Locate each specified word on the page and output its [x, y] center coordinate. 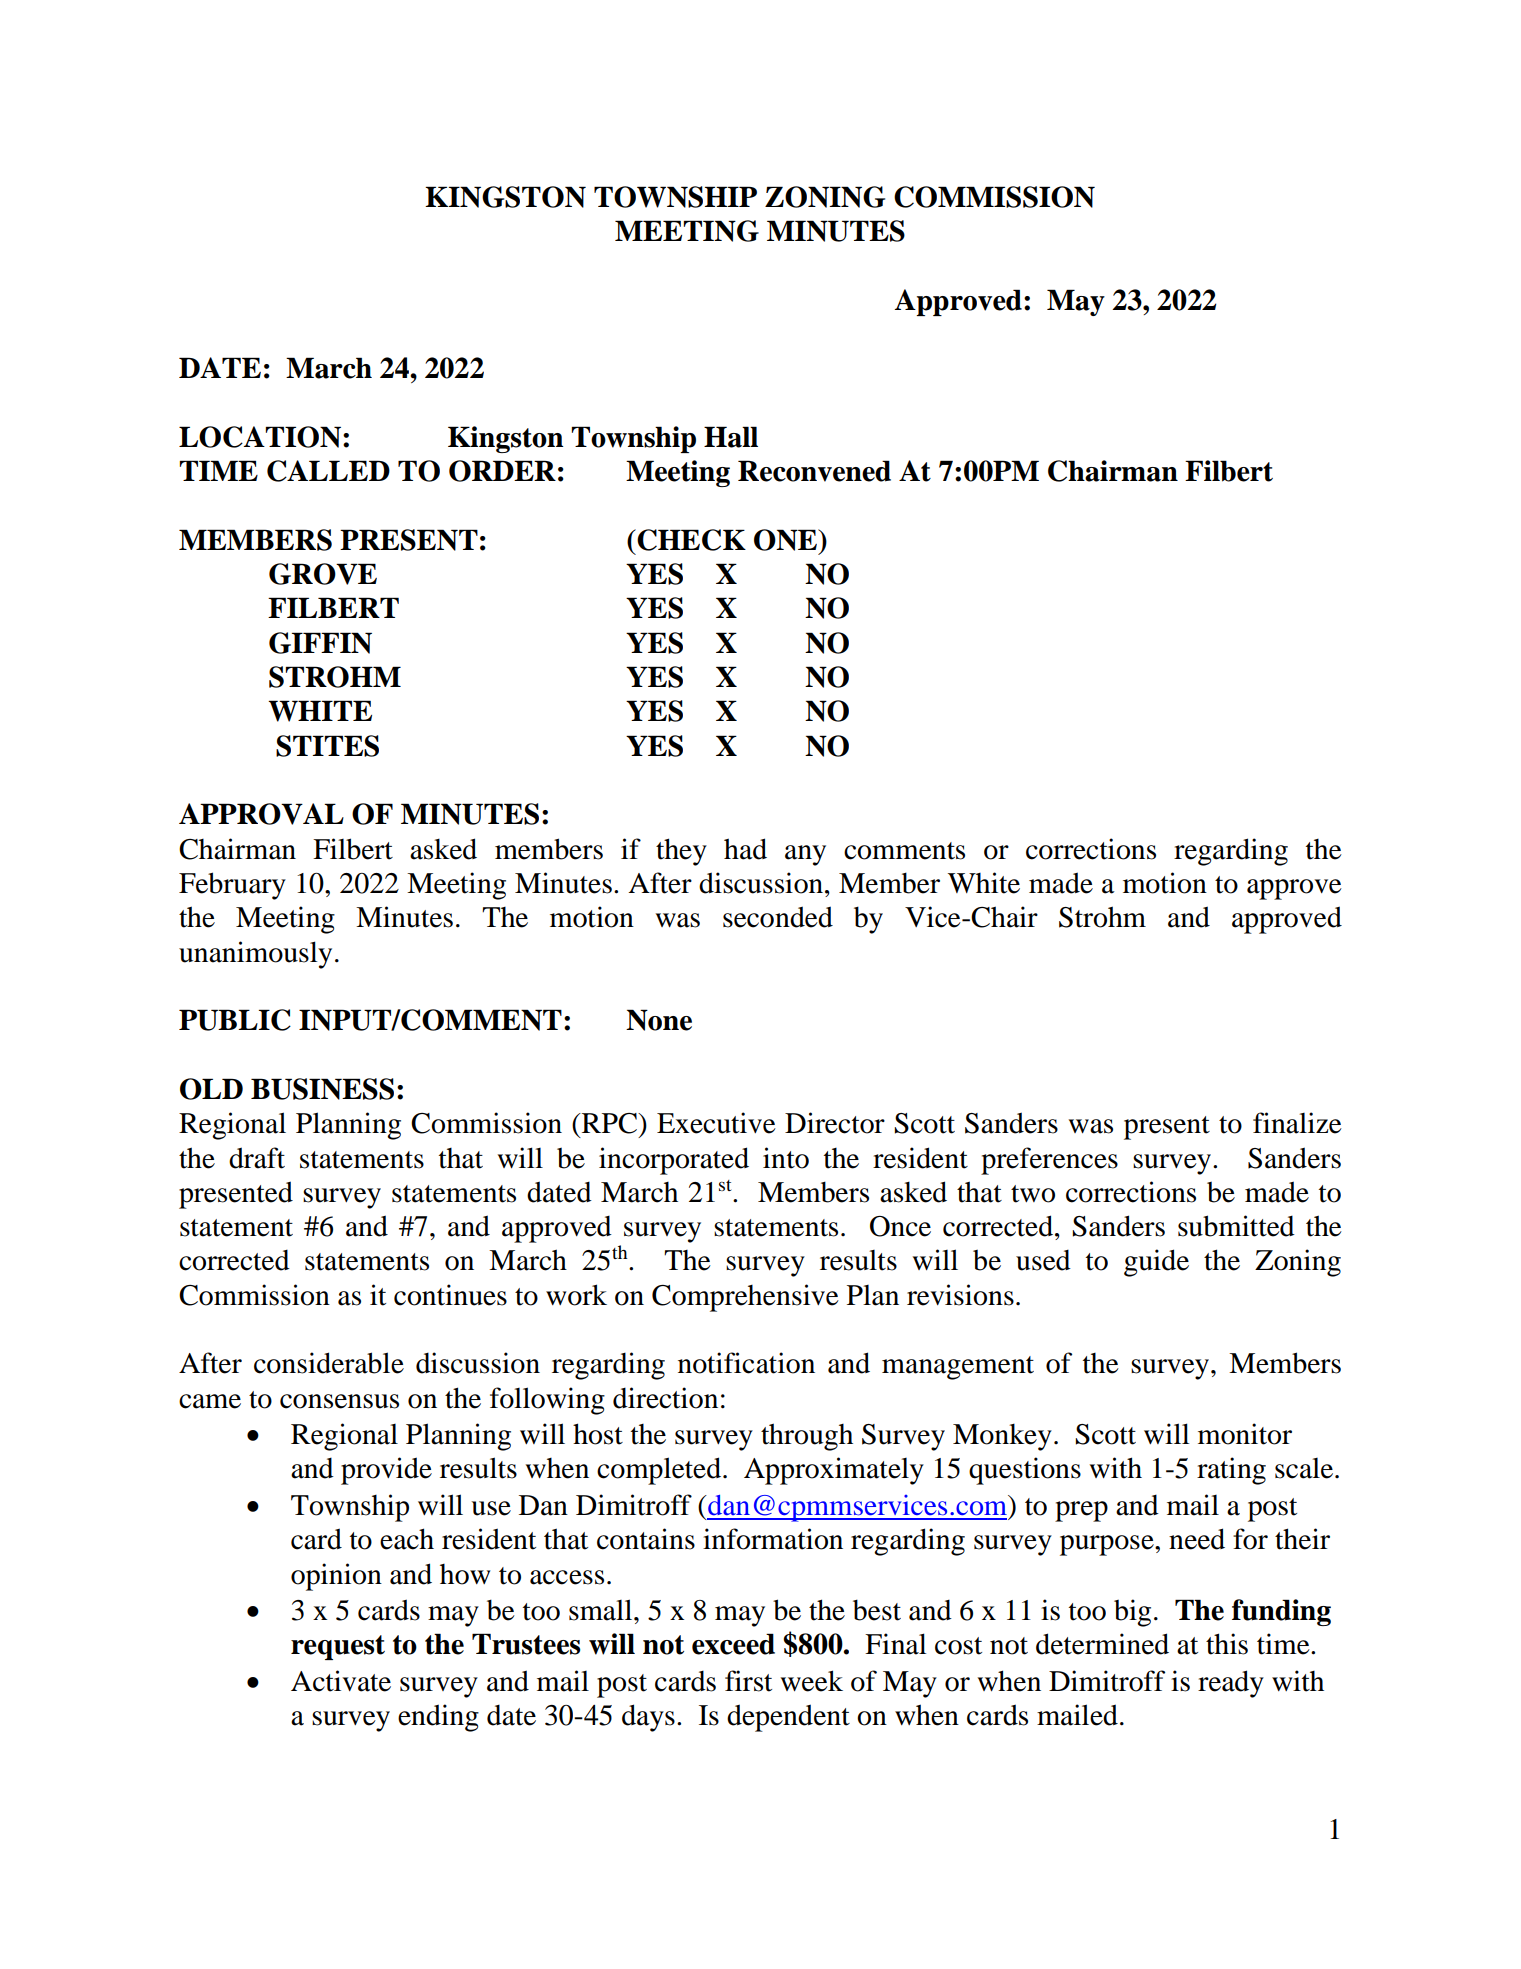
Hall [731, 437]
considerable [329, 1363]
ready [1231, 1684]
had [745, 849]
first [748, 1681]
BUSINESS [322, 1089]
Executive [716, 1123]
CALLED [328, 471]
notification [746, 1363]
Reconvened [814, 471]
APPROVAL [261, 814]
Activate [341, 1681]
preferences [1049, 1161]
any [805, 855]
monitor [1245, 1434]
